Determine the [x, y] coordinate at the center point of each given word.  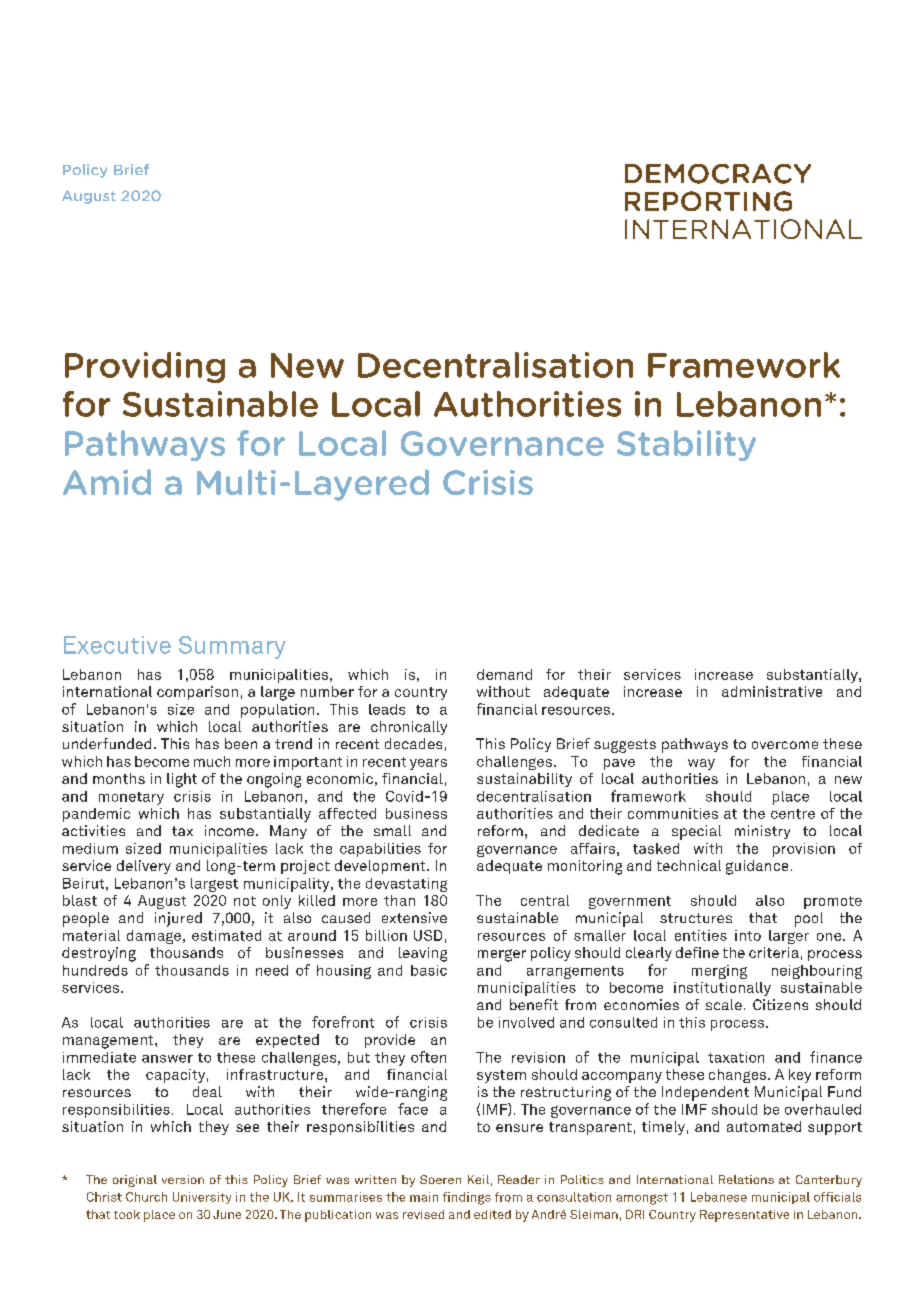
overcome [785, 745]
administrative [772, 691]
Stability [686, 445]
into [748, 935]
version [183, 1179]
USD [428, 935]
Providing [145, 367]
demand [504, 674]
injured [178, 919]
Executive [117, 645]
